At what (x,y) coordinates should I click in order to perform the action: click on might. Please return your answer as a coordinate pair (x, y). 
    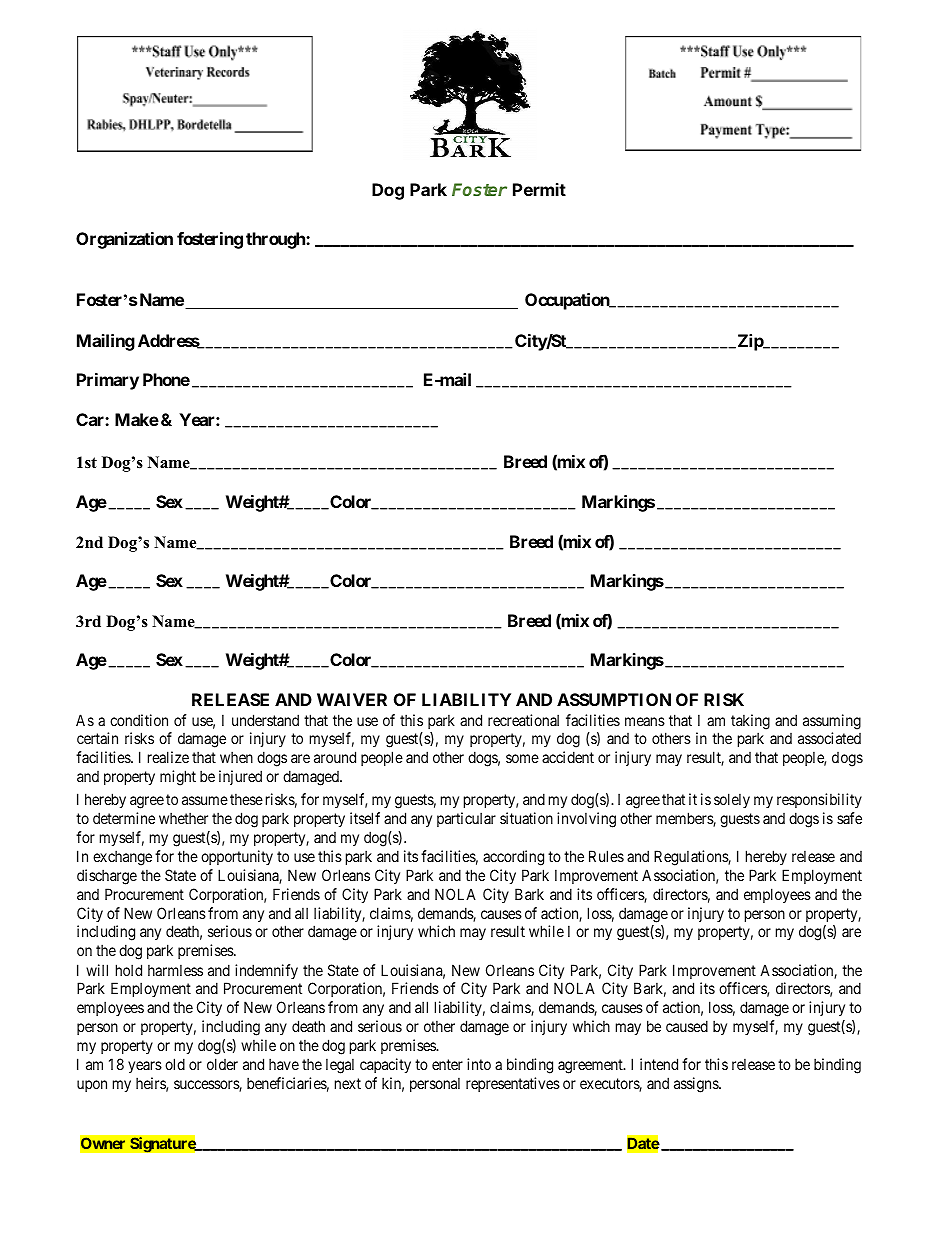
    Looking at the image, I should click on (178, 778).
